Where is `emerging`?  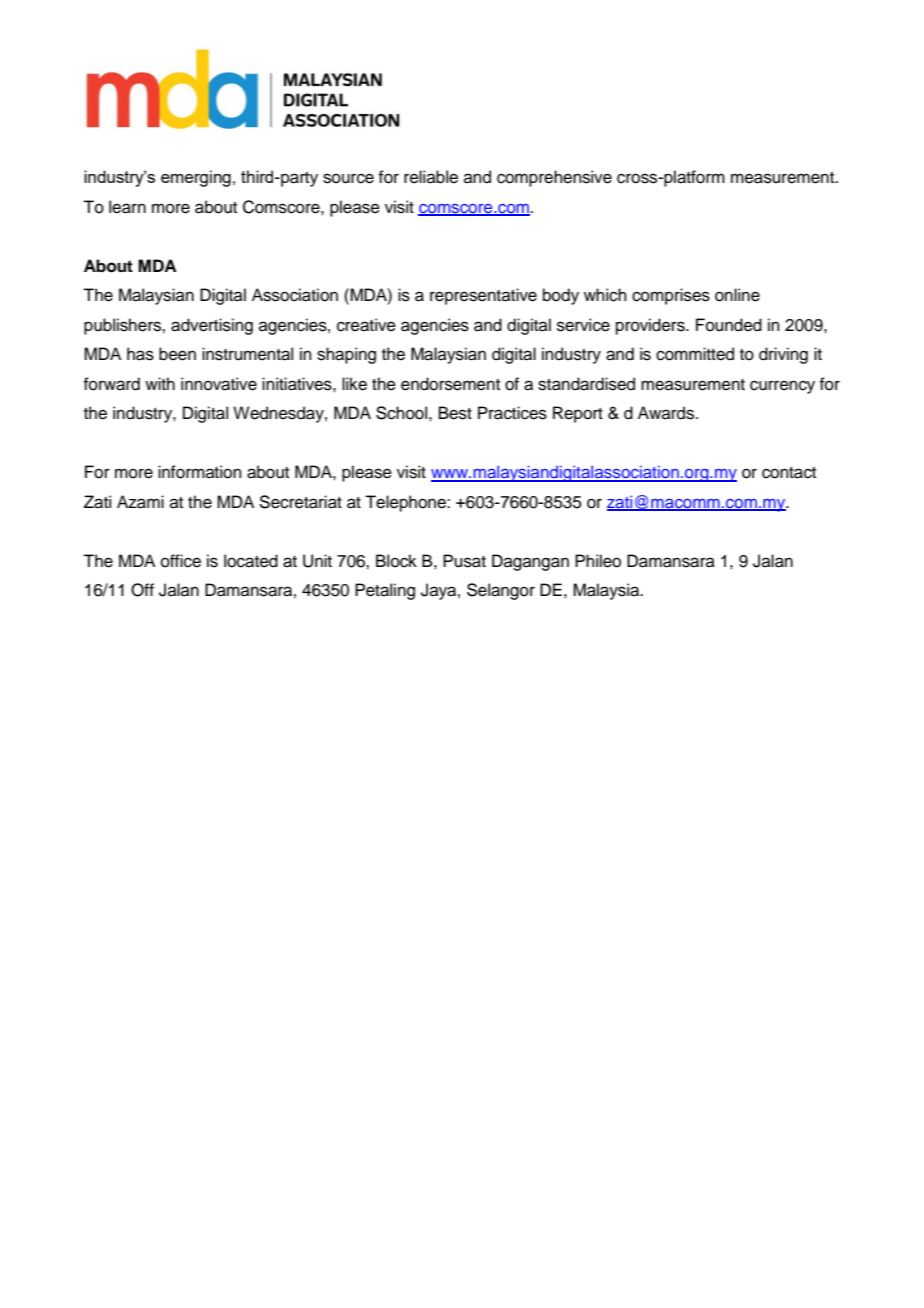
emerging is located at coordinates (196, 178).
